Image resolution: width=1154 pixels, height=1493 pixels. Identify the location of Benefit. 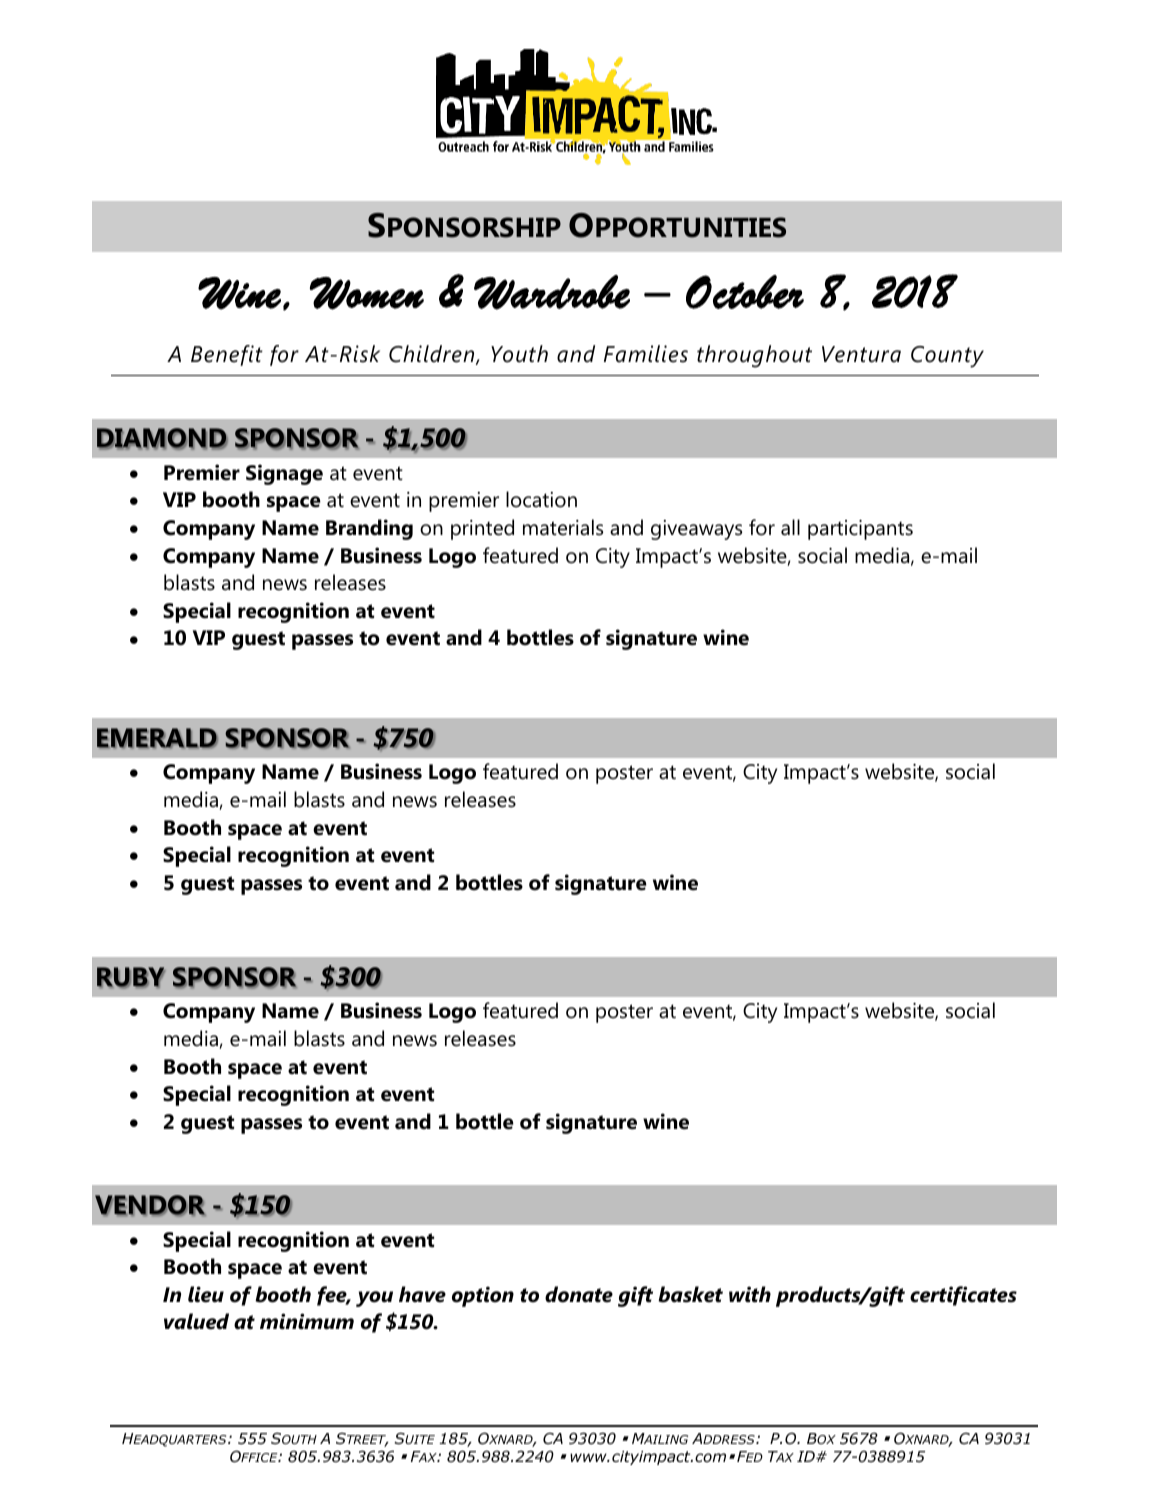
(227, 355).
